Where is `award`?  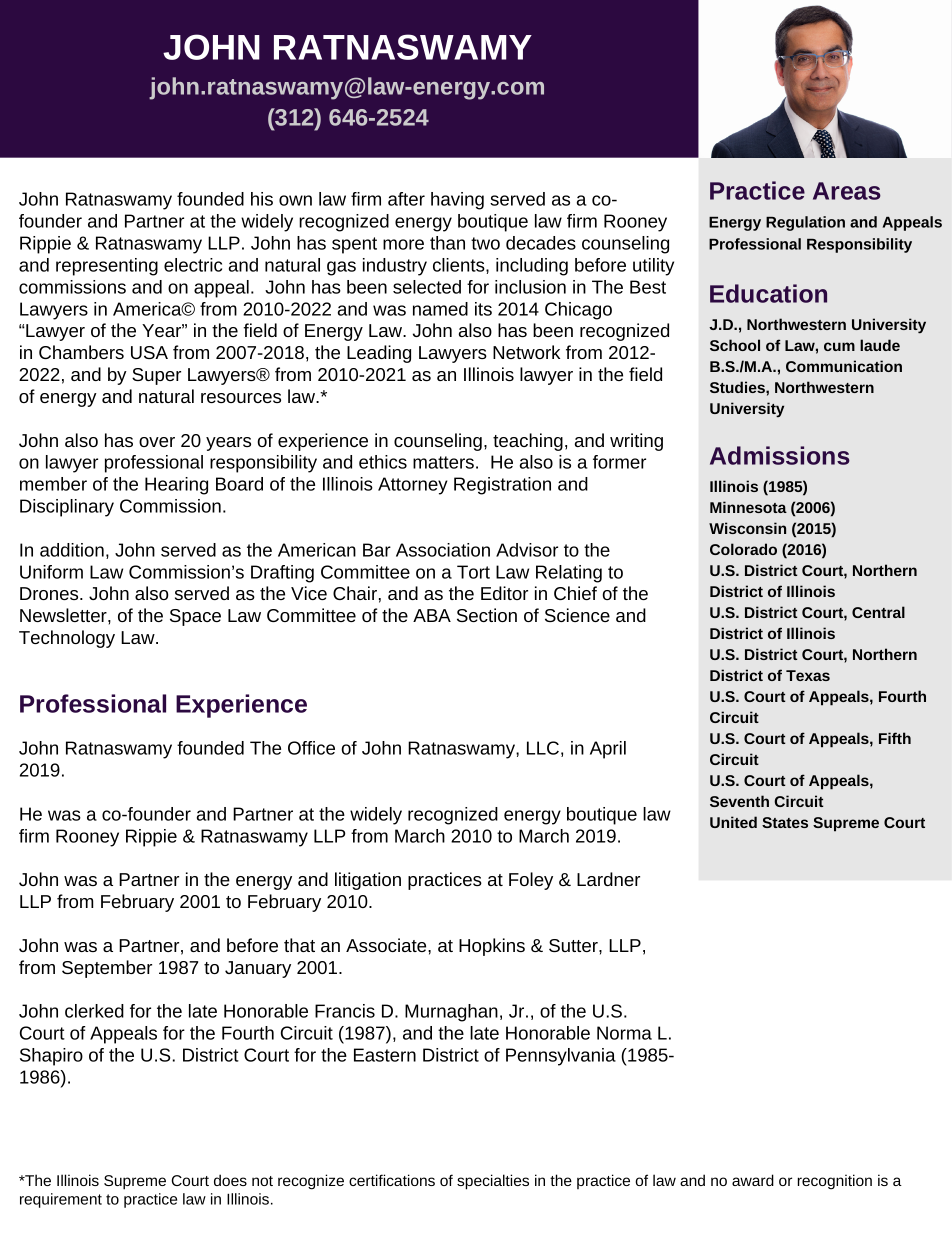 award is located at coordinates (753, 1180).
